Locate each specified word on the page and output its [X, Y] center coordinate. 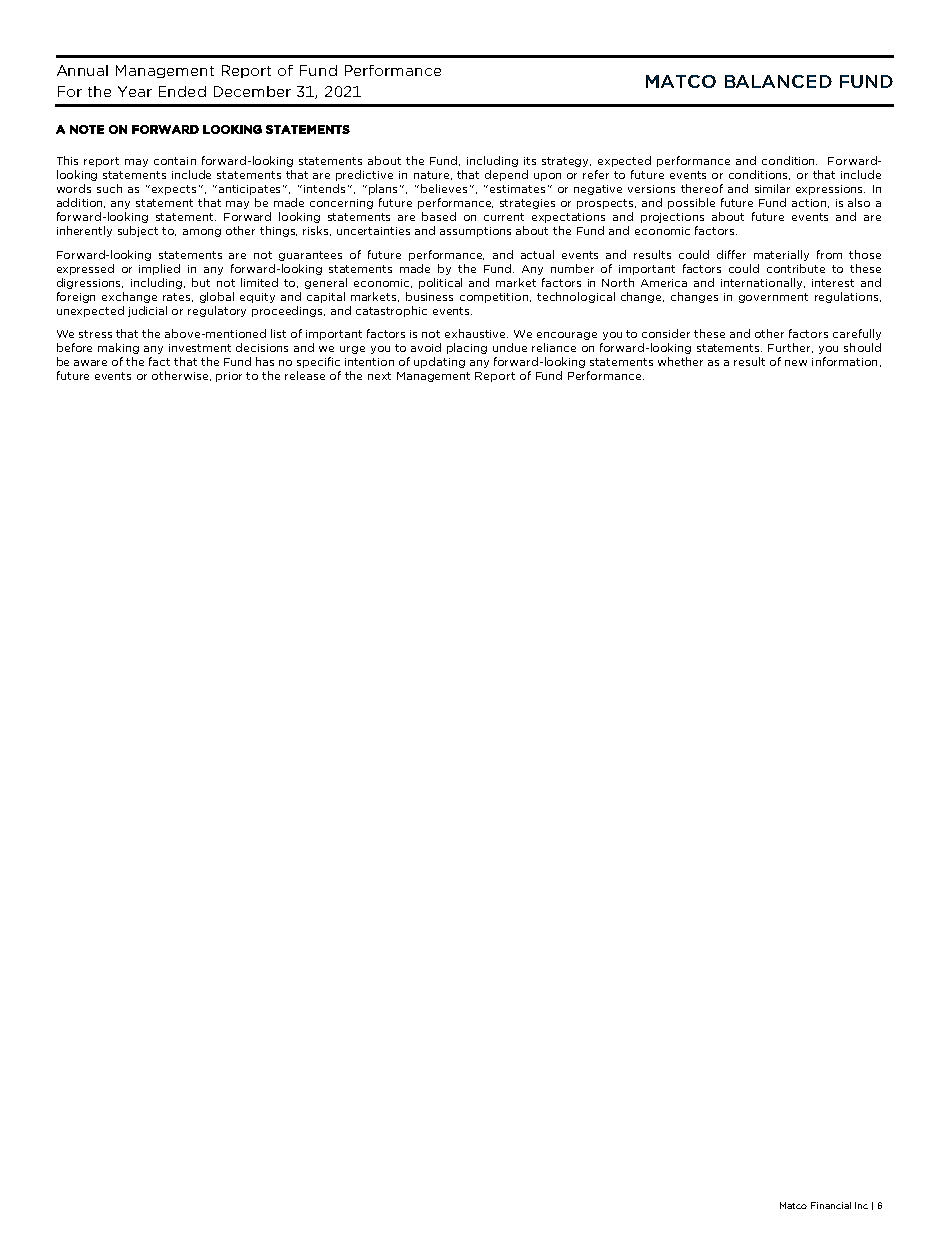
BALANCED [778, 81]
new [796, 363]
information [844, 361]
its [530, 161]
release [305, 375]
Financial [831, 1205]
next [379, 376]
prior [229, 377]
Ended [182, 91]
